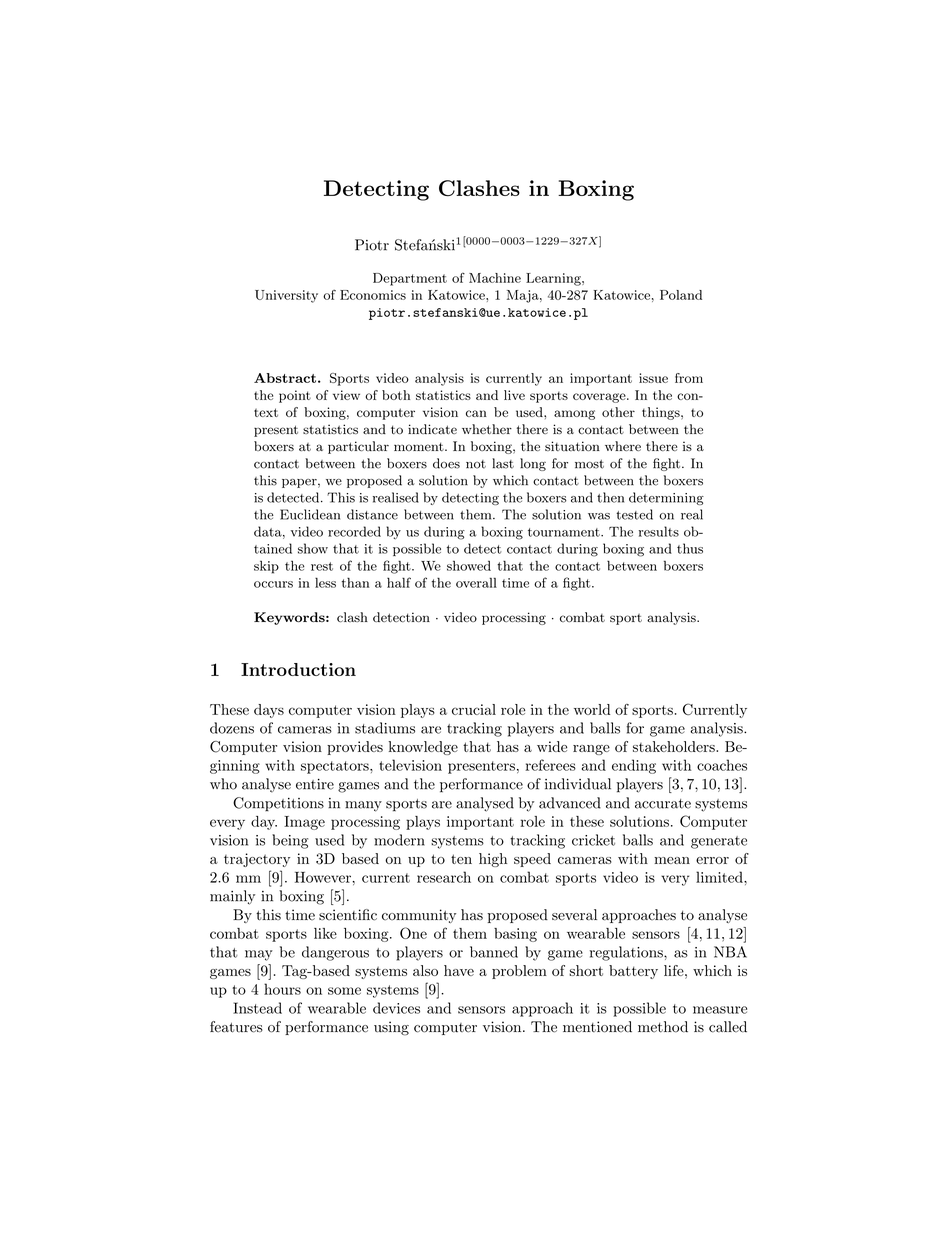  Describe the element at coordinates (681, 295) in the screenshot. I see `Poland` at that location.
